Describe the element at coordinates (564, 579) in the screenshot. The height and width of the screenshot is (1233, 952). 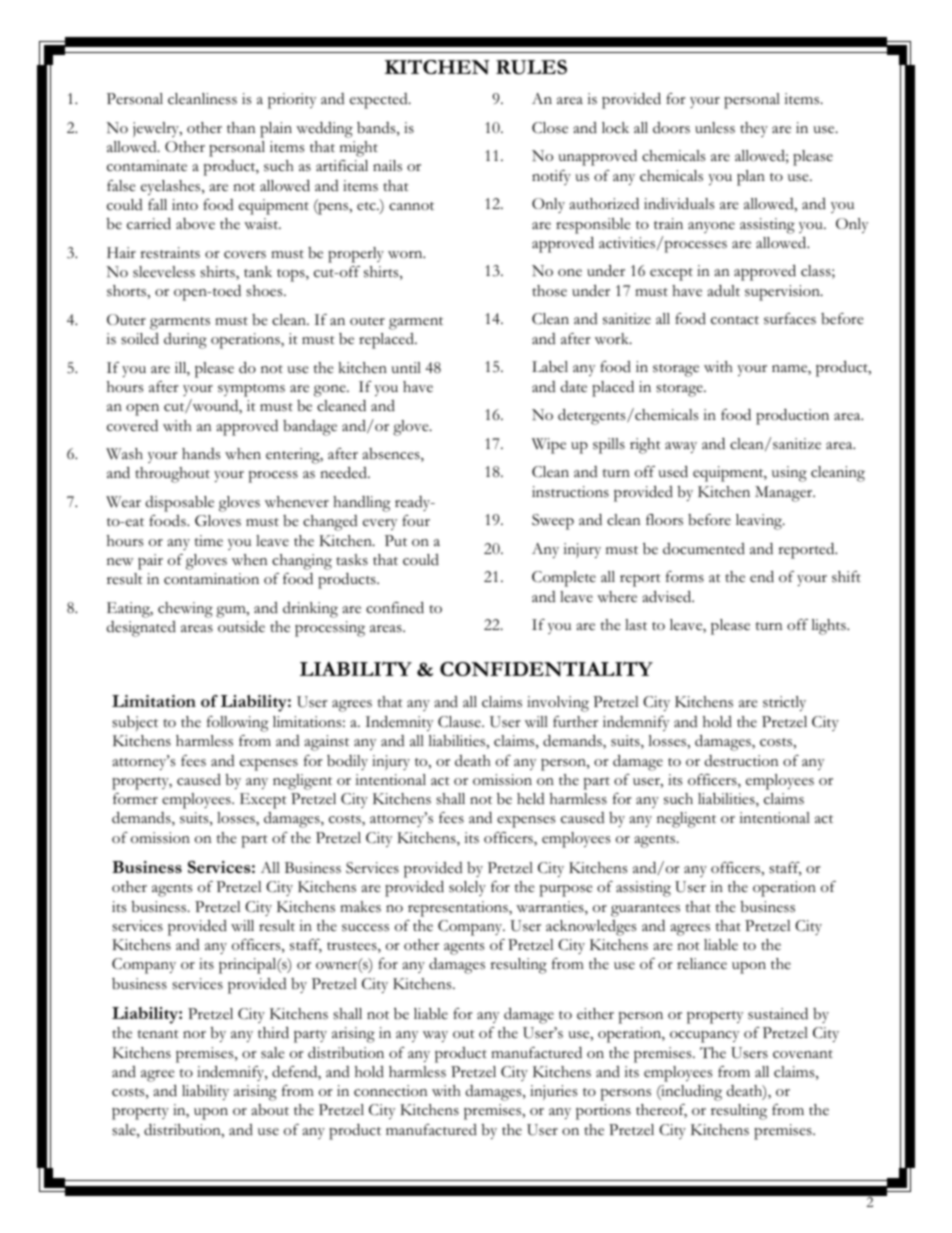
I see `Complete` at that location.
